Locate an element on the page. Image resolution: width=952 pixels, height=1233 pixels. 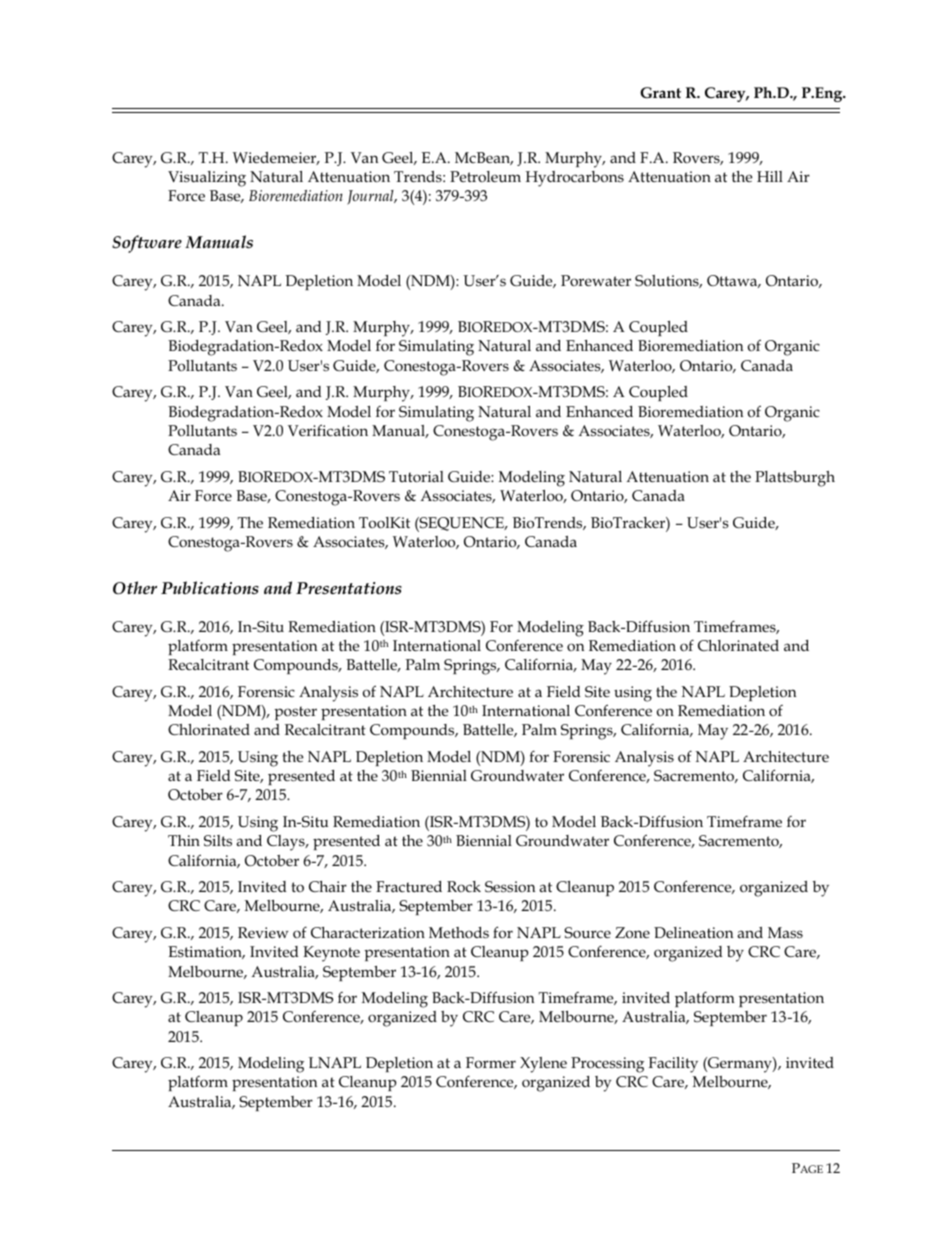
Tutorial is located at coordinates (416, 476).
